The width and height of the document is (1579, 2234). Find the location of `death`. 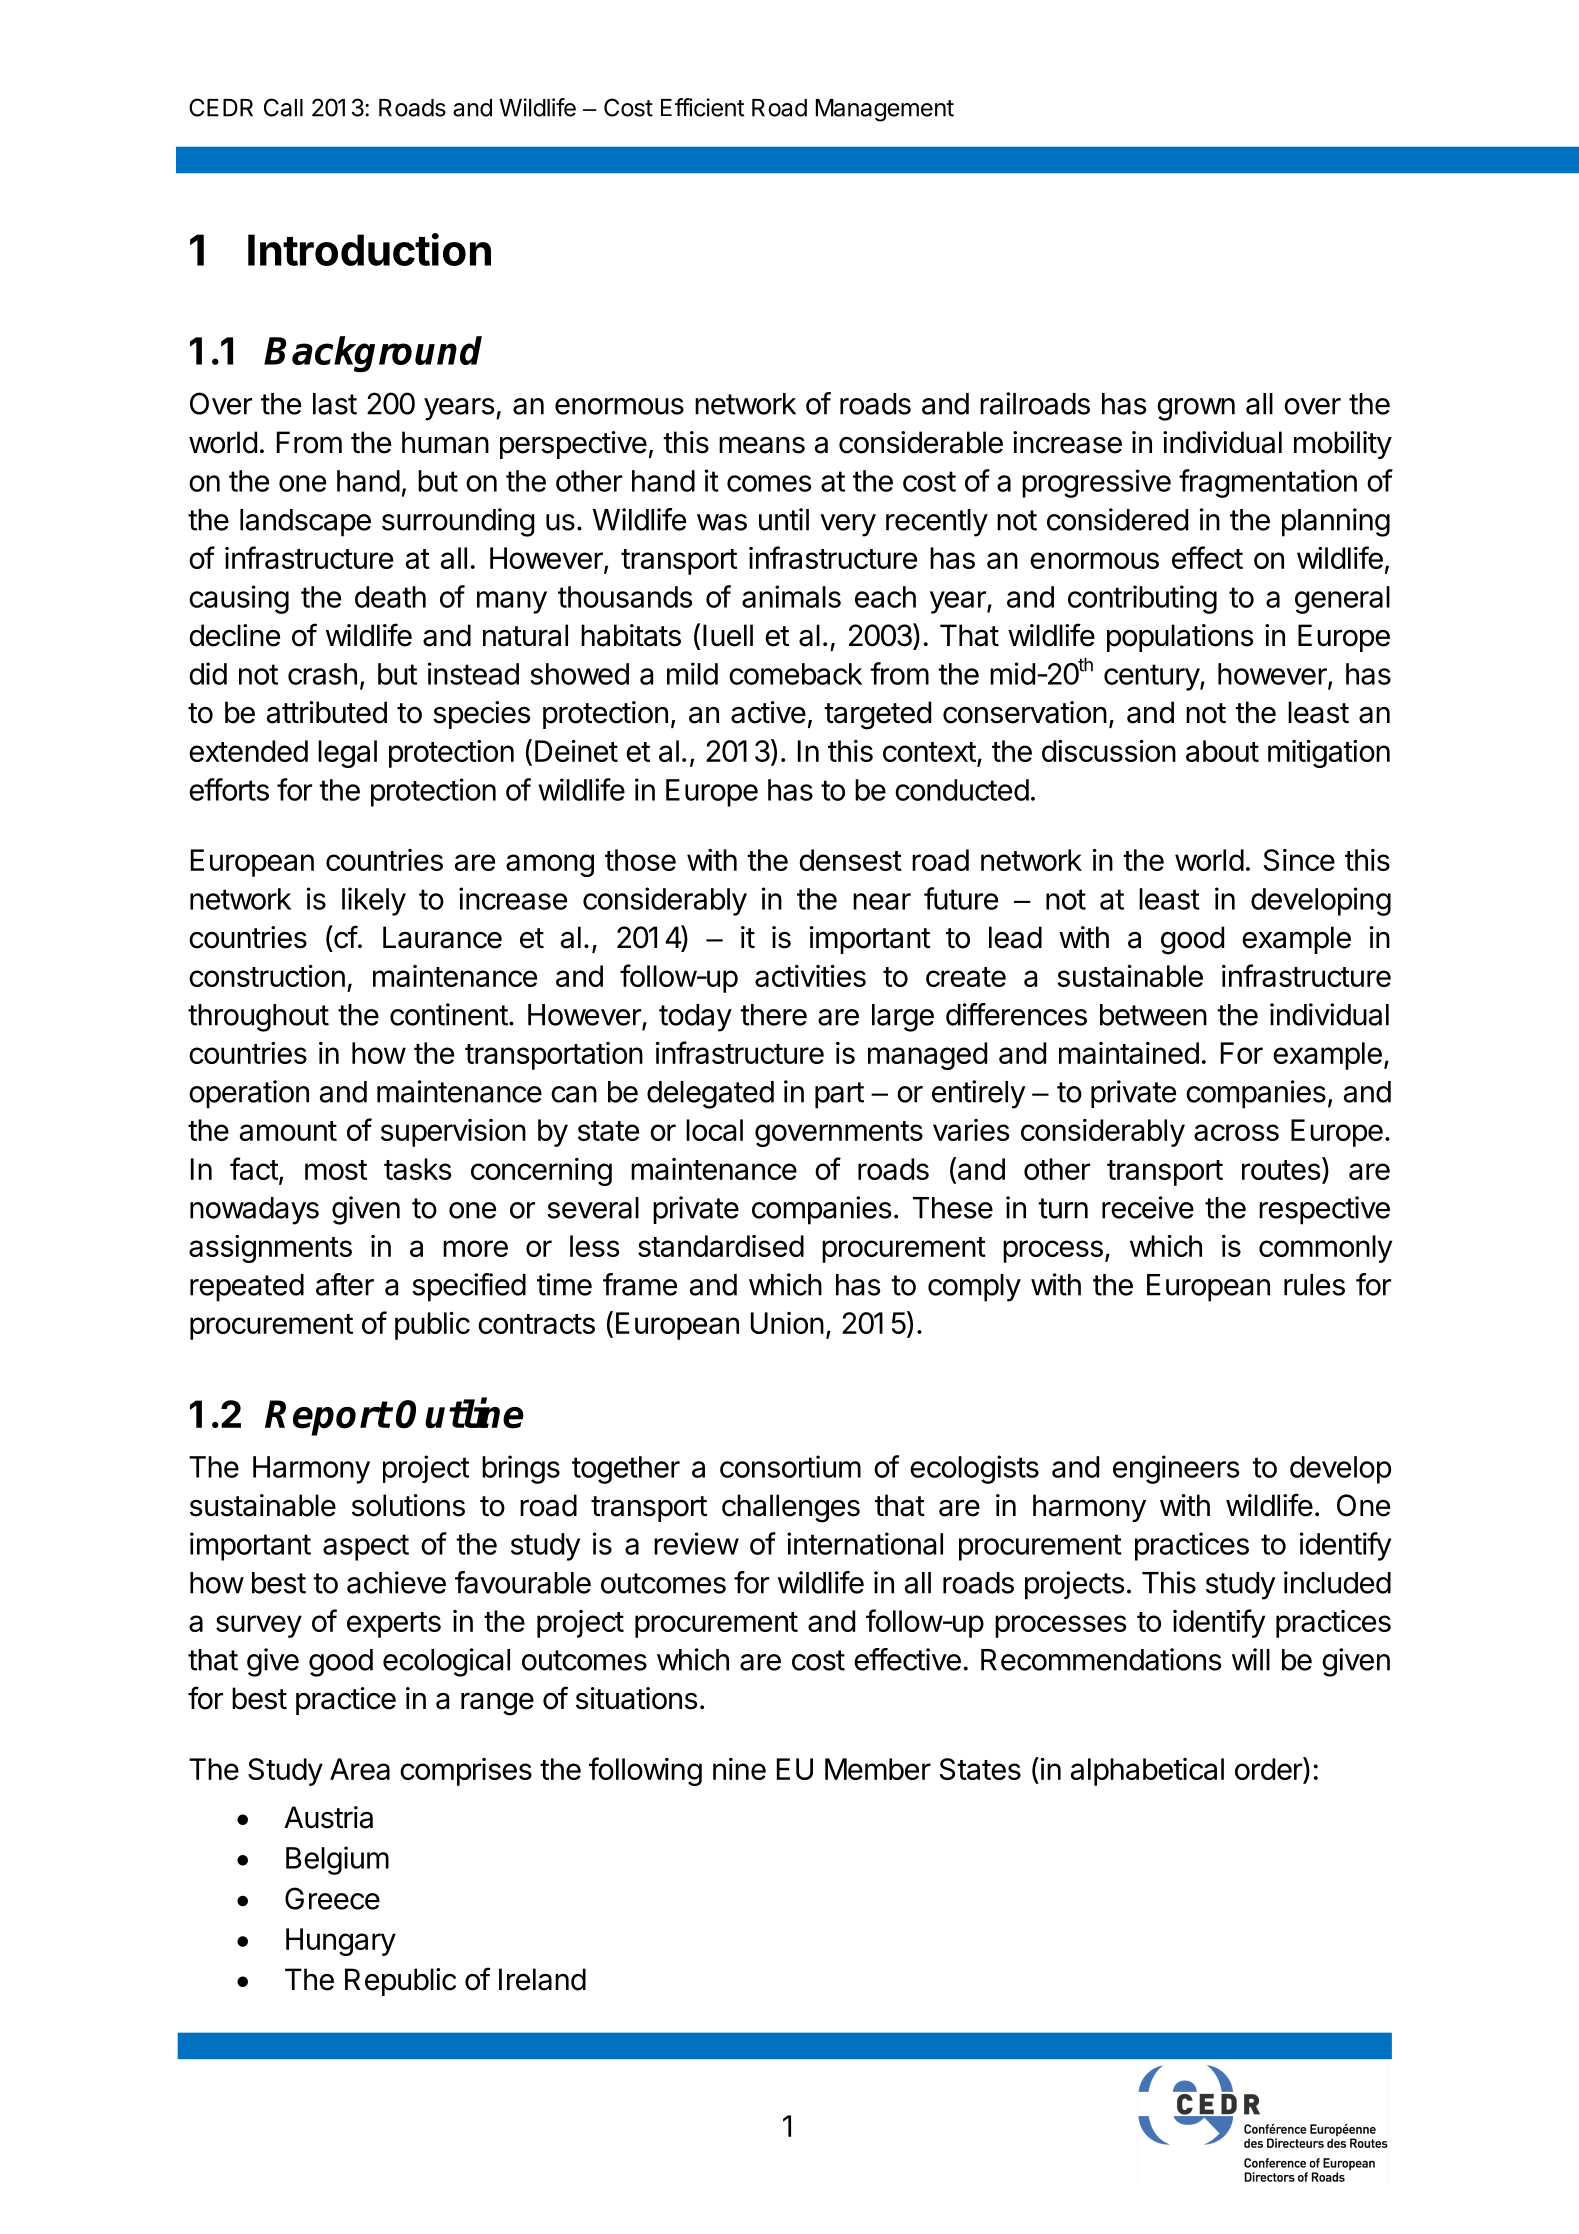

death is located at coordinates (390, 597).
